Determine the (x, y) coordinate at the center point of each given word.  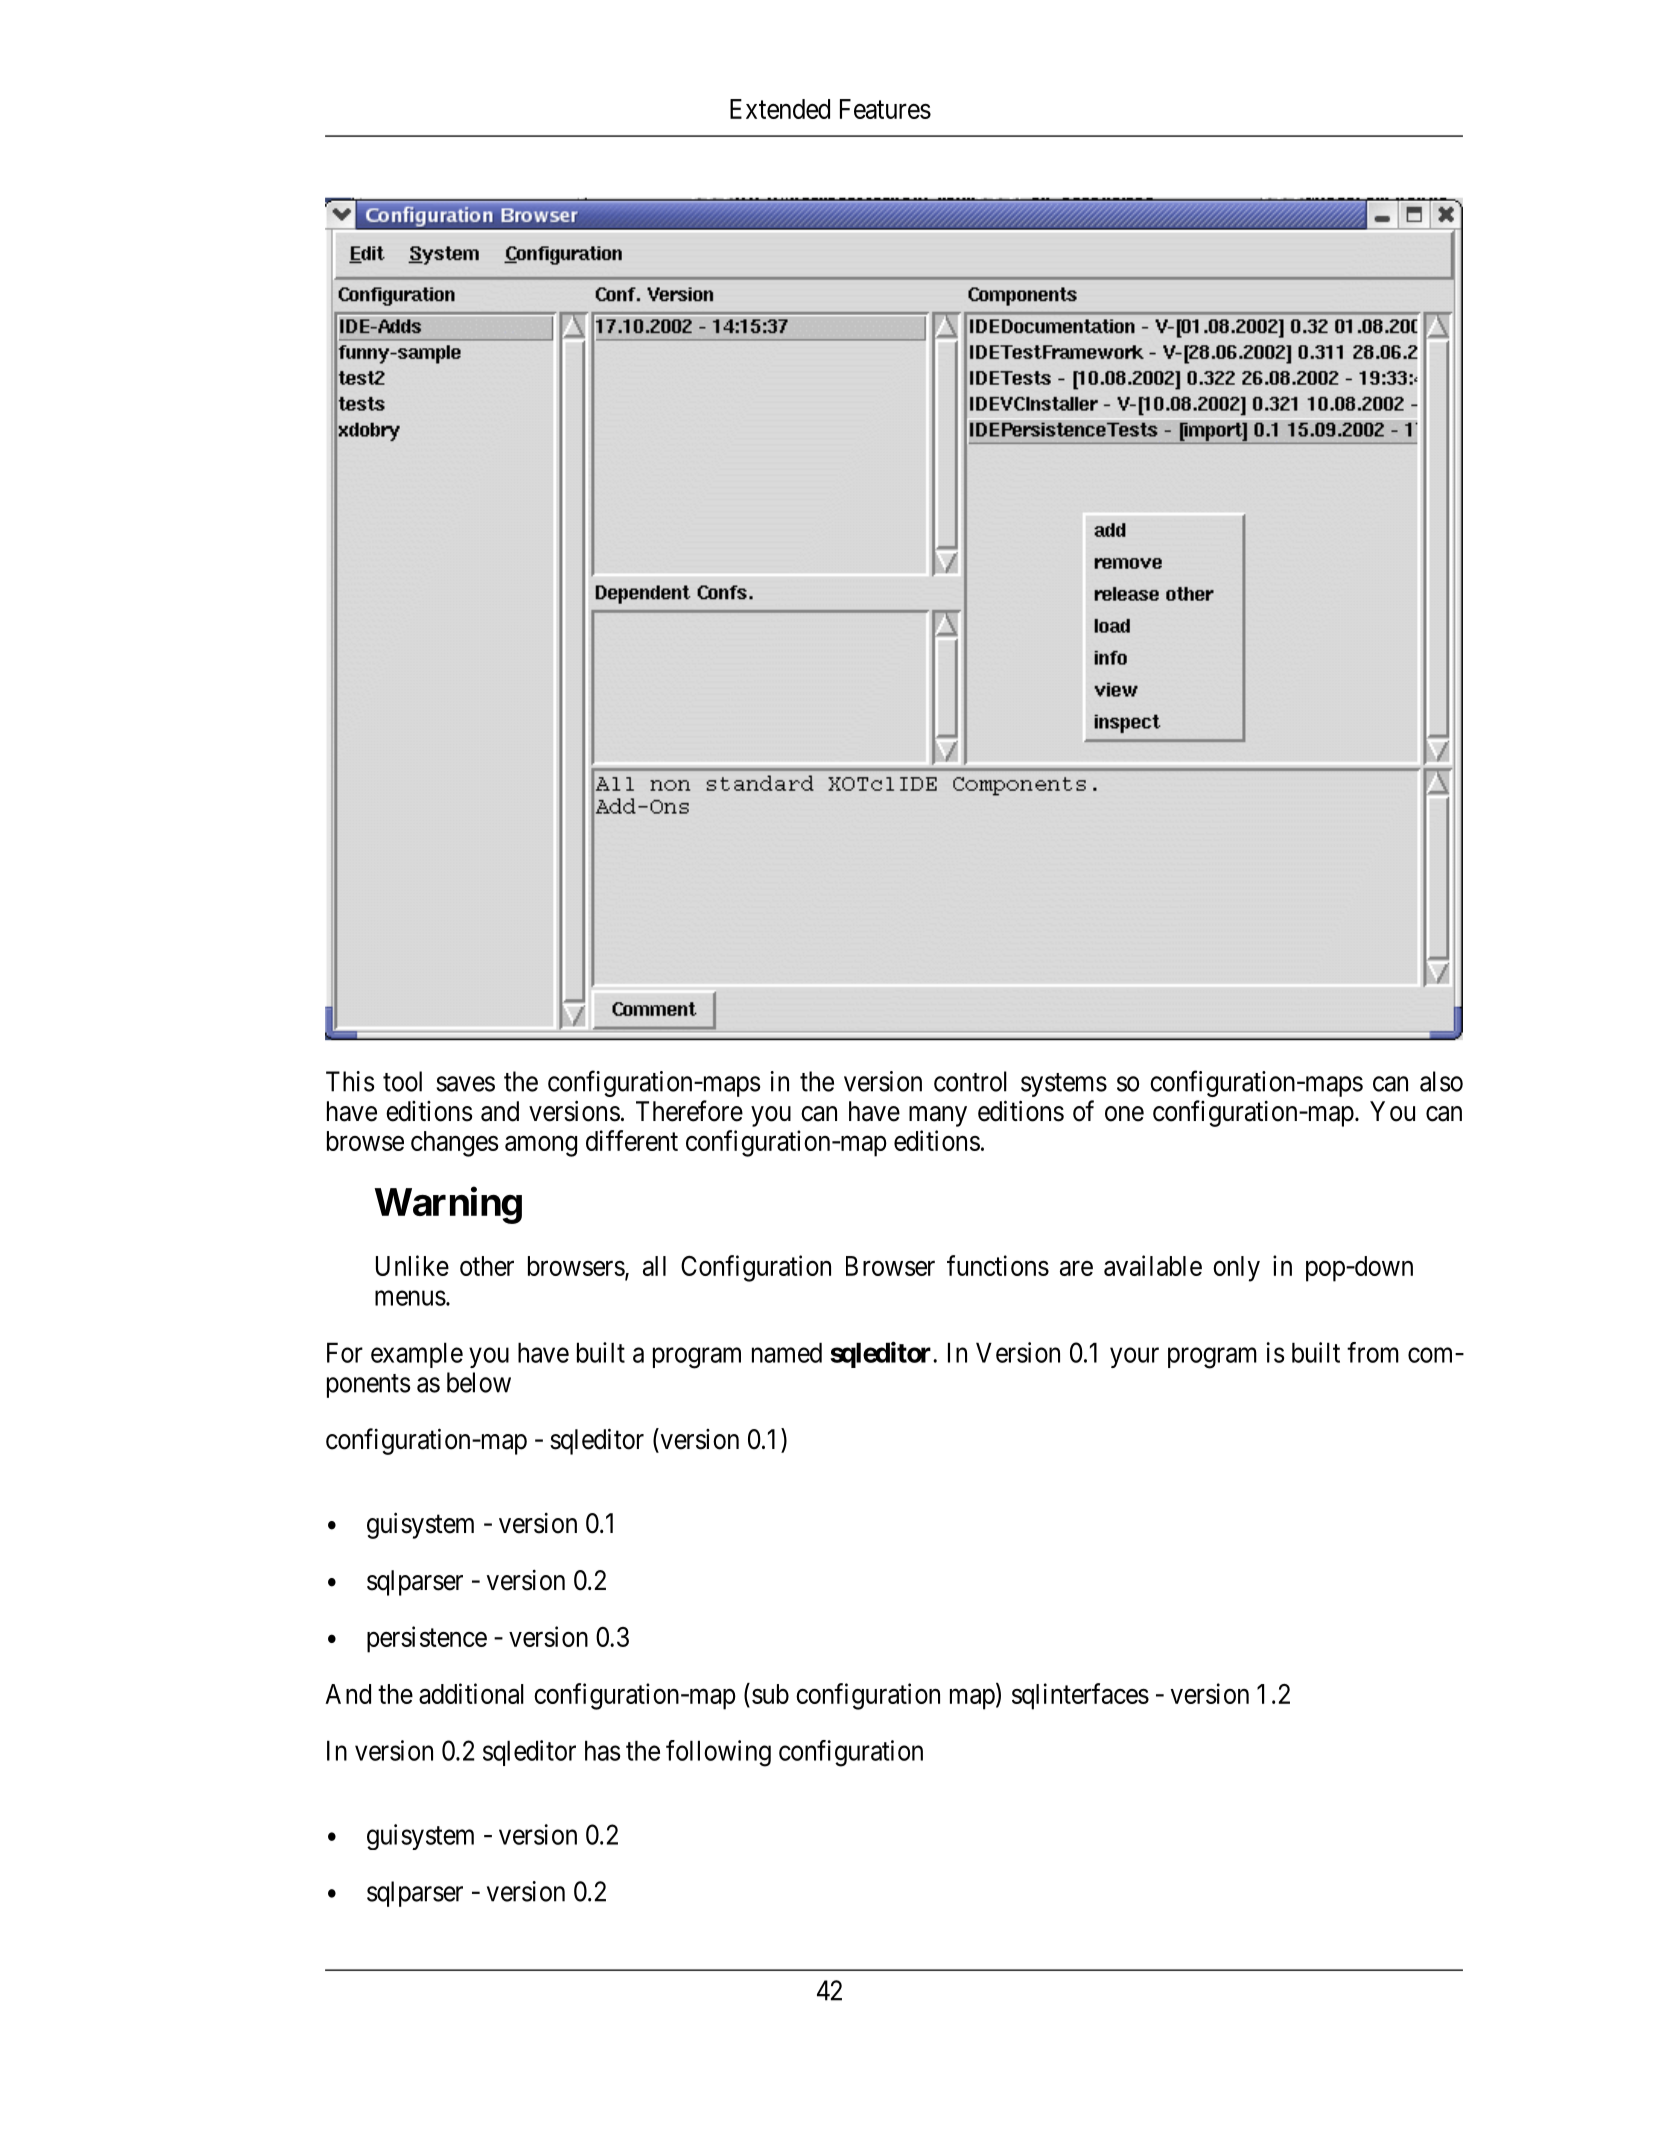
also (1441, 1081)
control (970, 1081)
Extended (780, 109)
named (787, 1352)
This (350, 1081)
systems (1064, 1085)
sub (770, 1694)
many (938, 1116)
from (1373, 1352)
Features (885, 109)
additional (471, 1693)
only (1236, 1269)
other (487, 1266)
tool (402, 1081)
